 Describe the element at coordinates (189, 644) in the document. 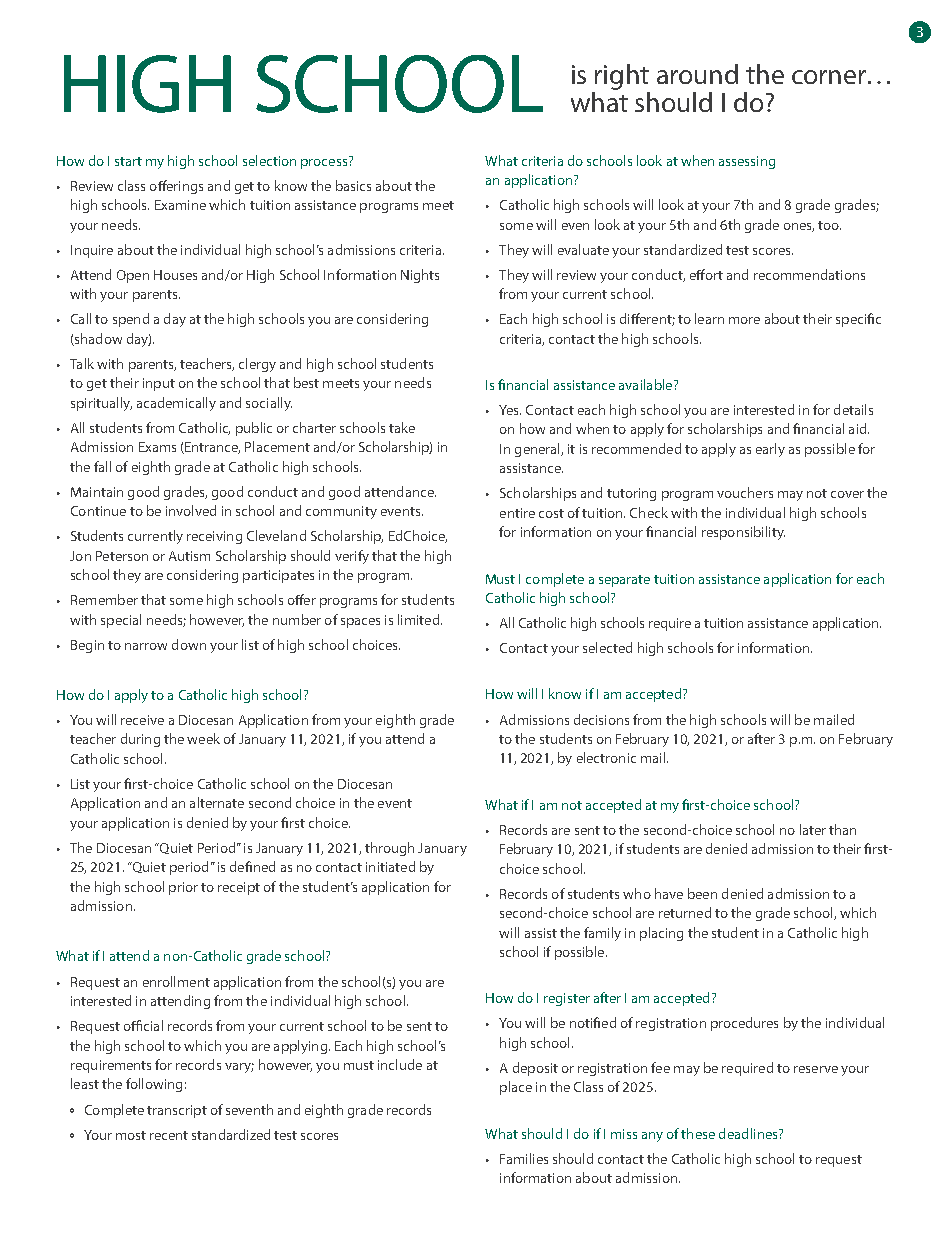

I see `down` at that location.
